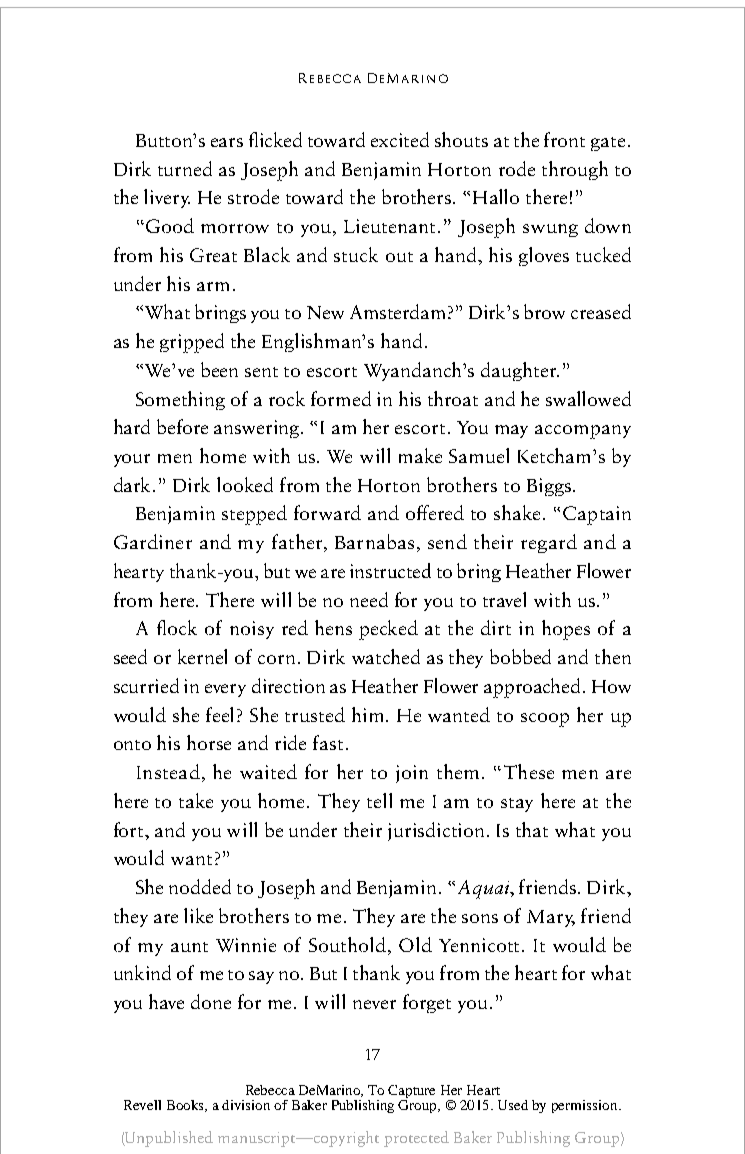  I want to click on excited, so click(400, 139).
